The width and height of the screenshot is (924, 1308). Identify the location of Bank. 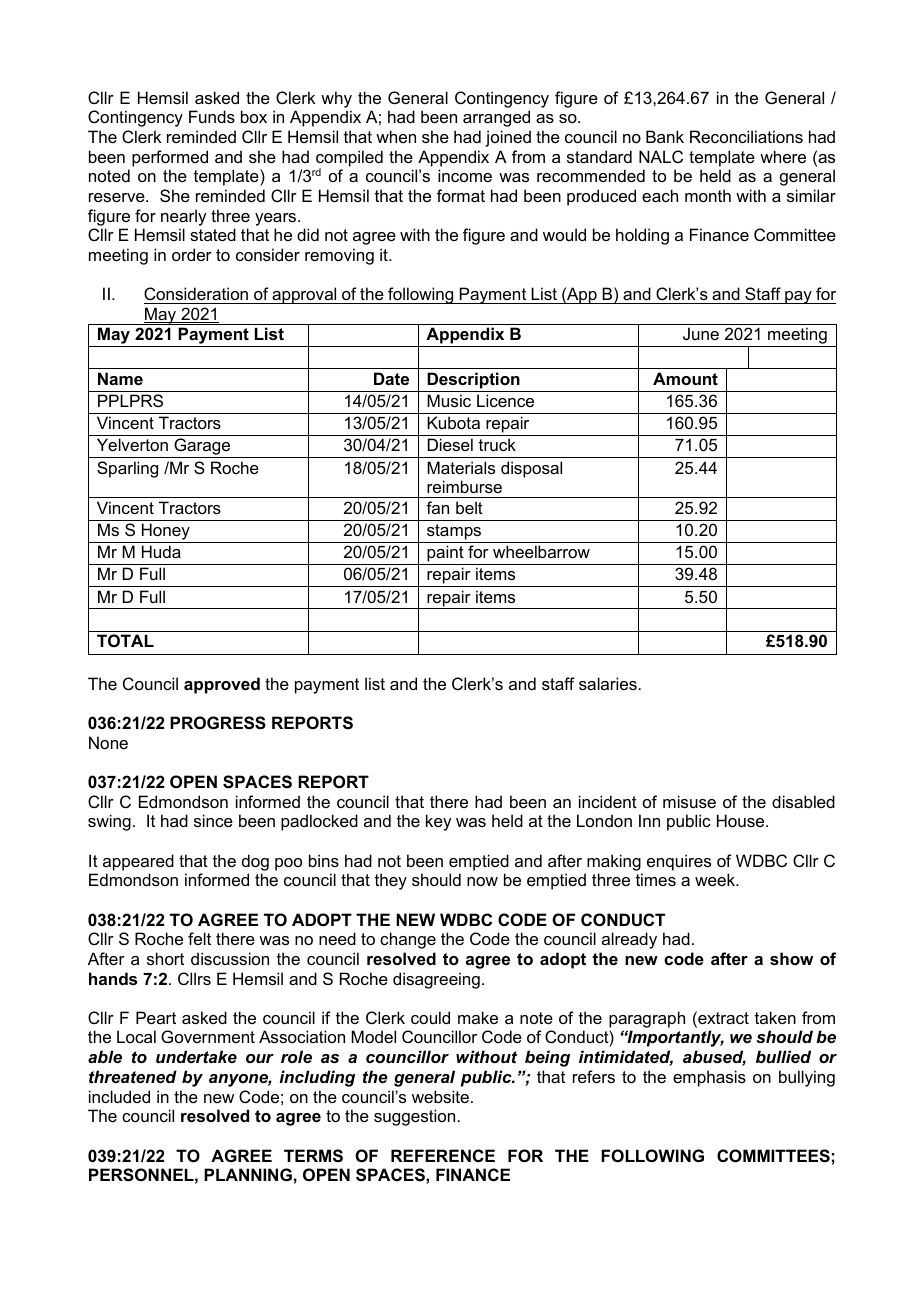
(665, 136).
